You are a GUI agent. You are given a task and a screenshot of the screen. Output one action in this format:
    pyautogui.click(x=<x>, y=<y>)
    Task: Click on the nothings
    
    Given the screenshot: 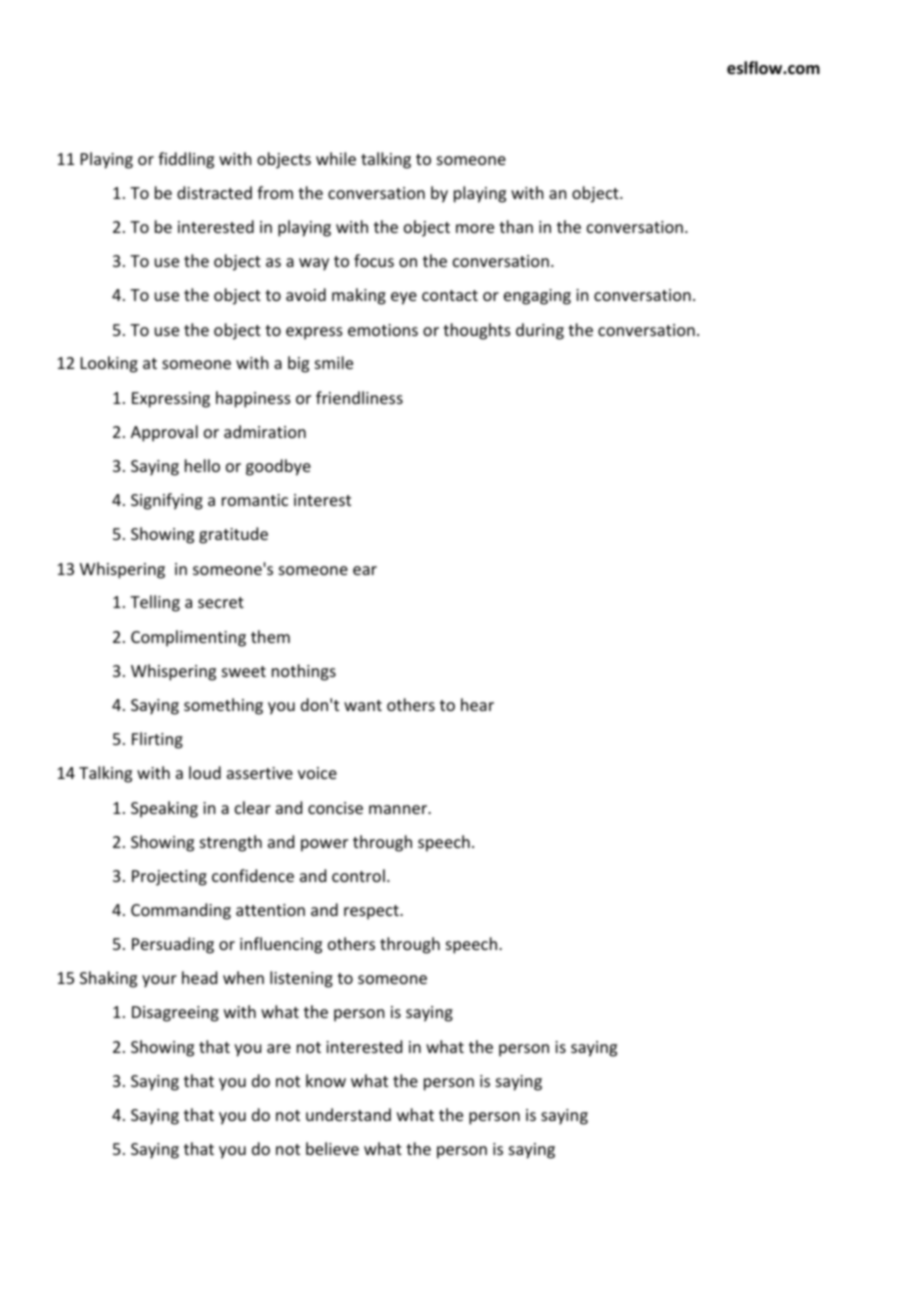 What is the action you would take?
    pyautogui.click(x=304, y=672)
